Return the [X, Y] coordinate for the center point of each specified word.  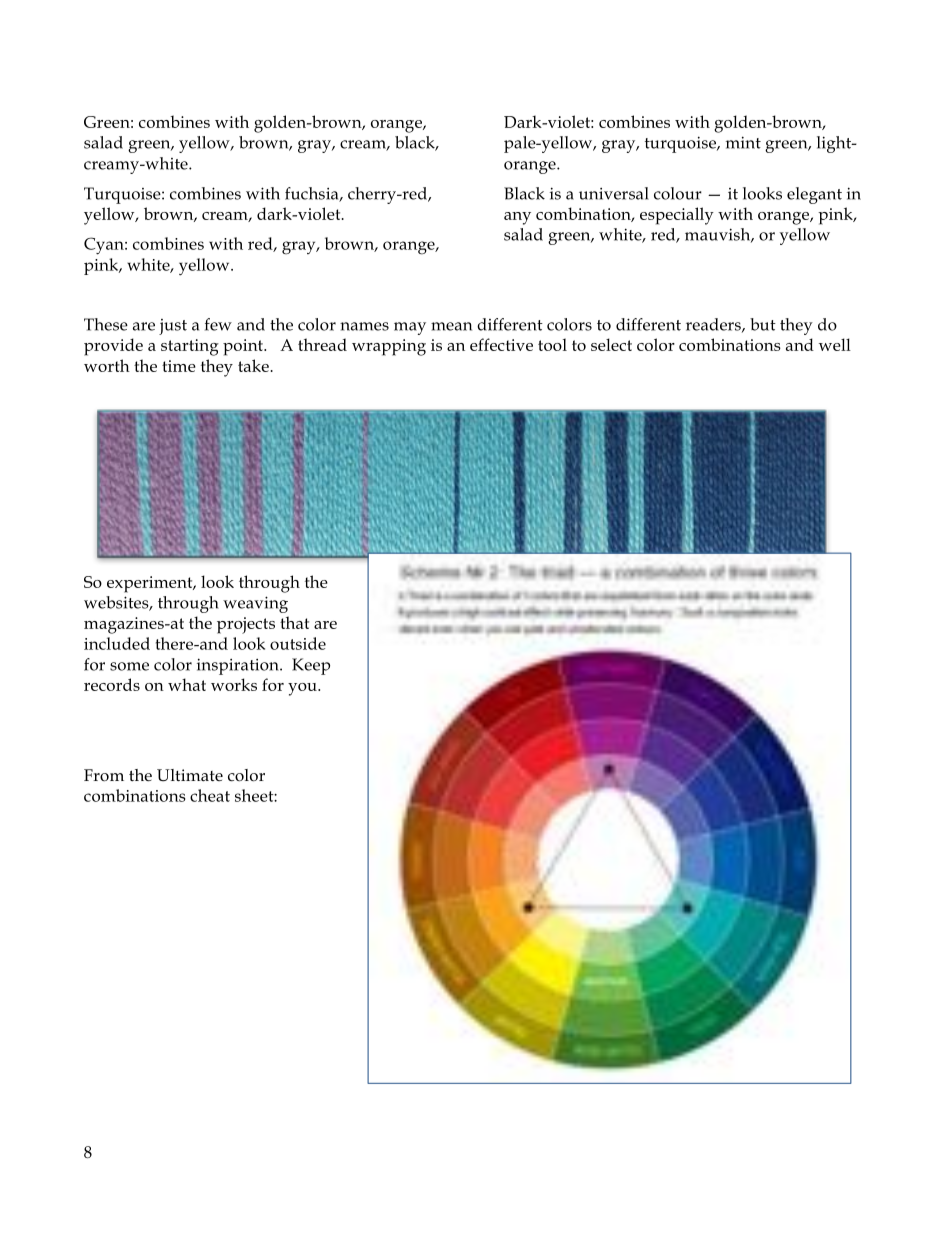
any [517, 218]
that [294, 622]
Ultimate [190, 775]
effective [501, 344]
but [763, 324]
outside [298, 643]
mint [743, 142]
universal [614, 193]
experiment [151, 584]
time [179, 366]
